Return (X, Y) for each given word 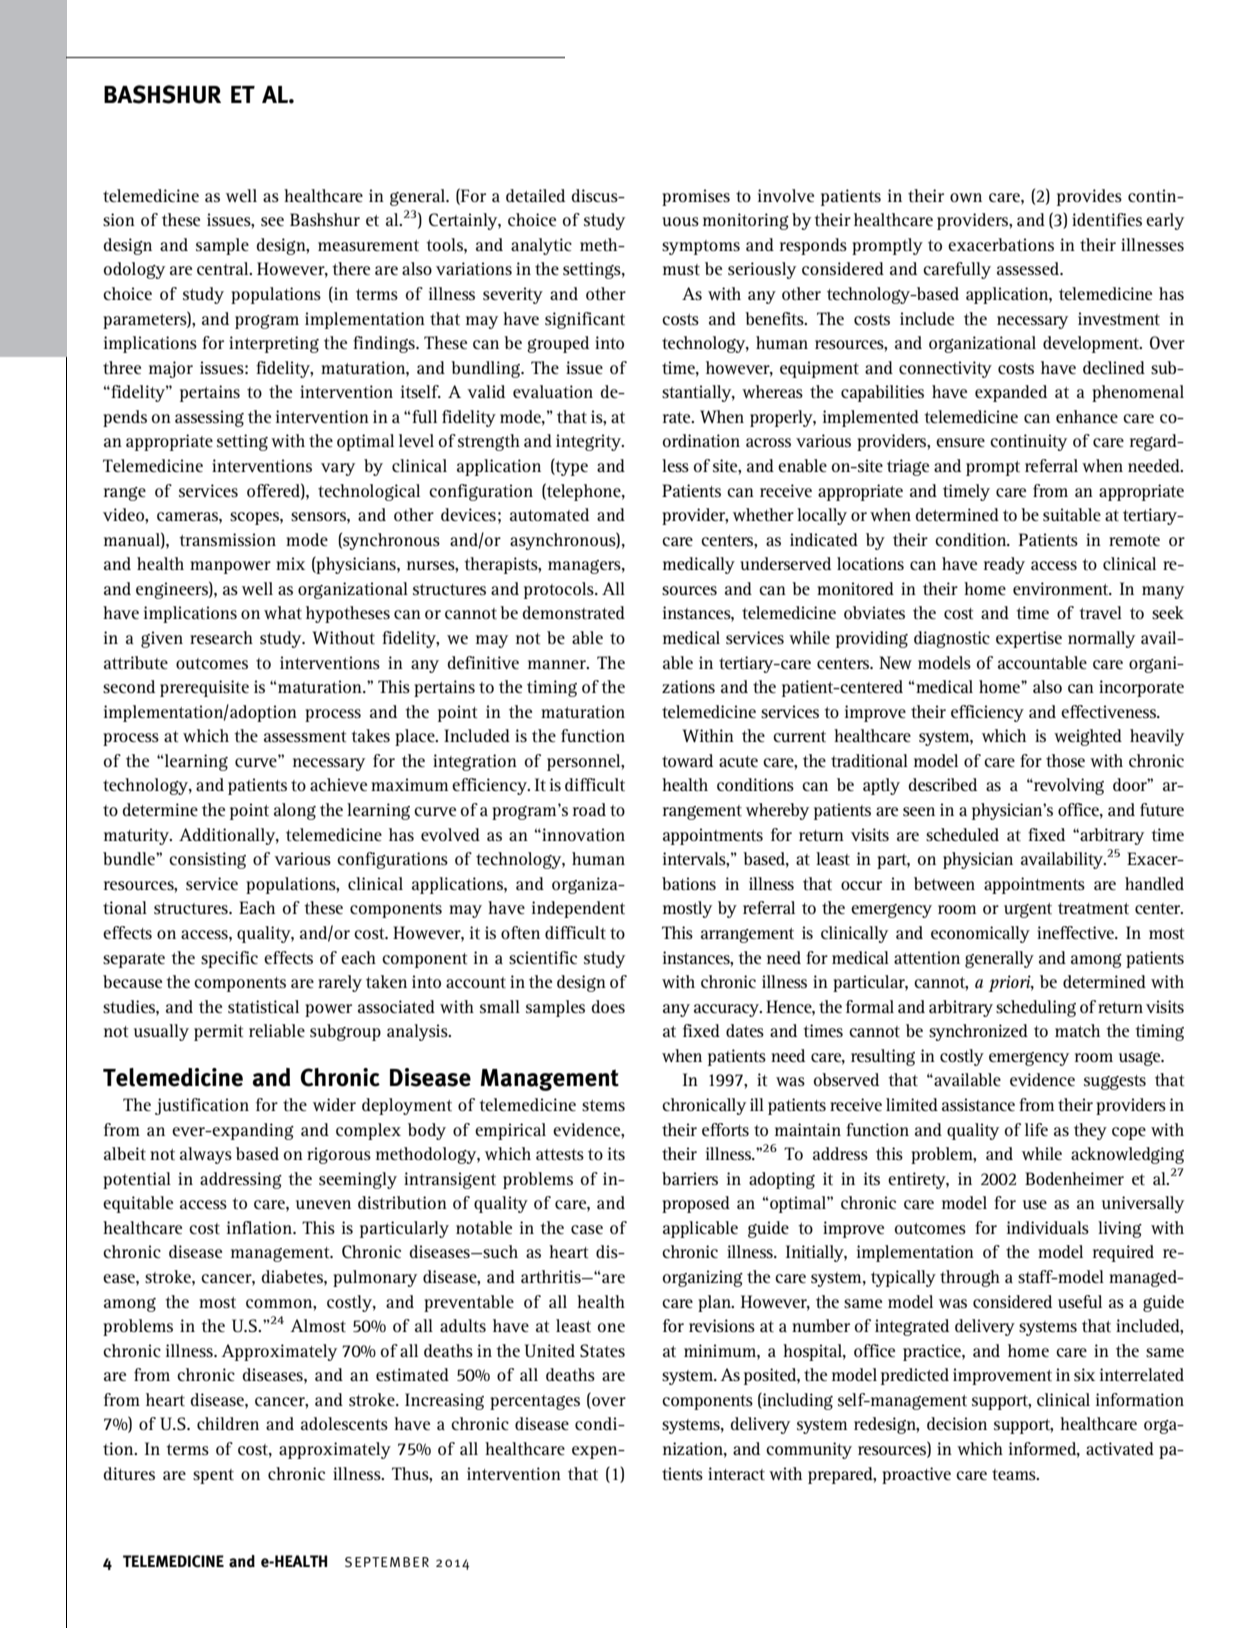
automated (549, 514)
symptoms (701, 247)
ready (1004, 565)
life (1036, 1129)
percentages (535, 1402)
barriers (690, 1178)
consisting (207, 860)
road (589, 809)
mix (290, 563)
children (228, 1423)
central (224, 268)
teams (1015, 1474)
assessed (1029, 268)
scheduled (962, 834)
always (206, 1155)
